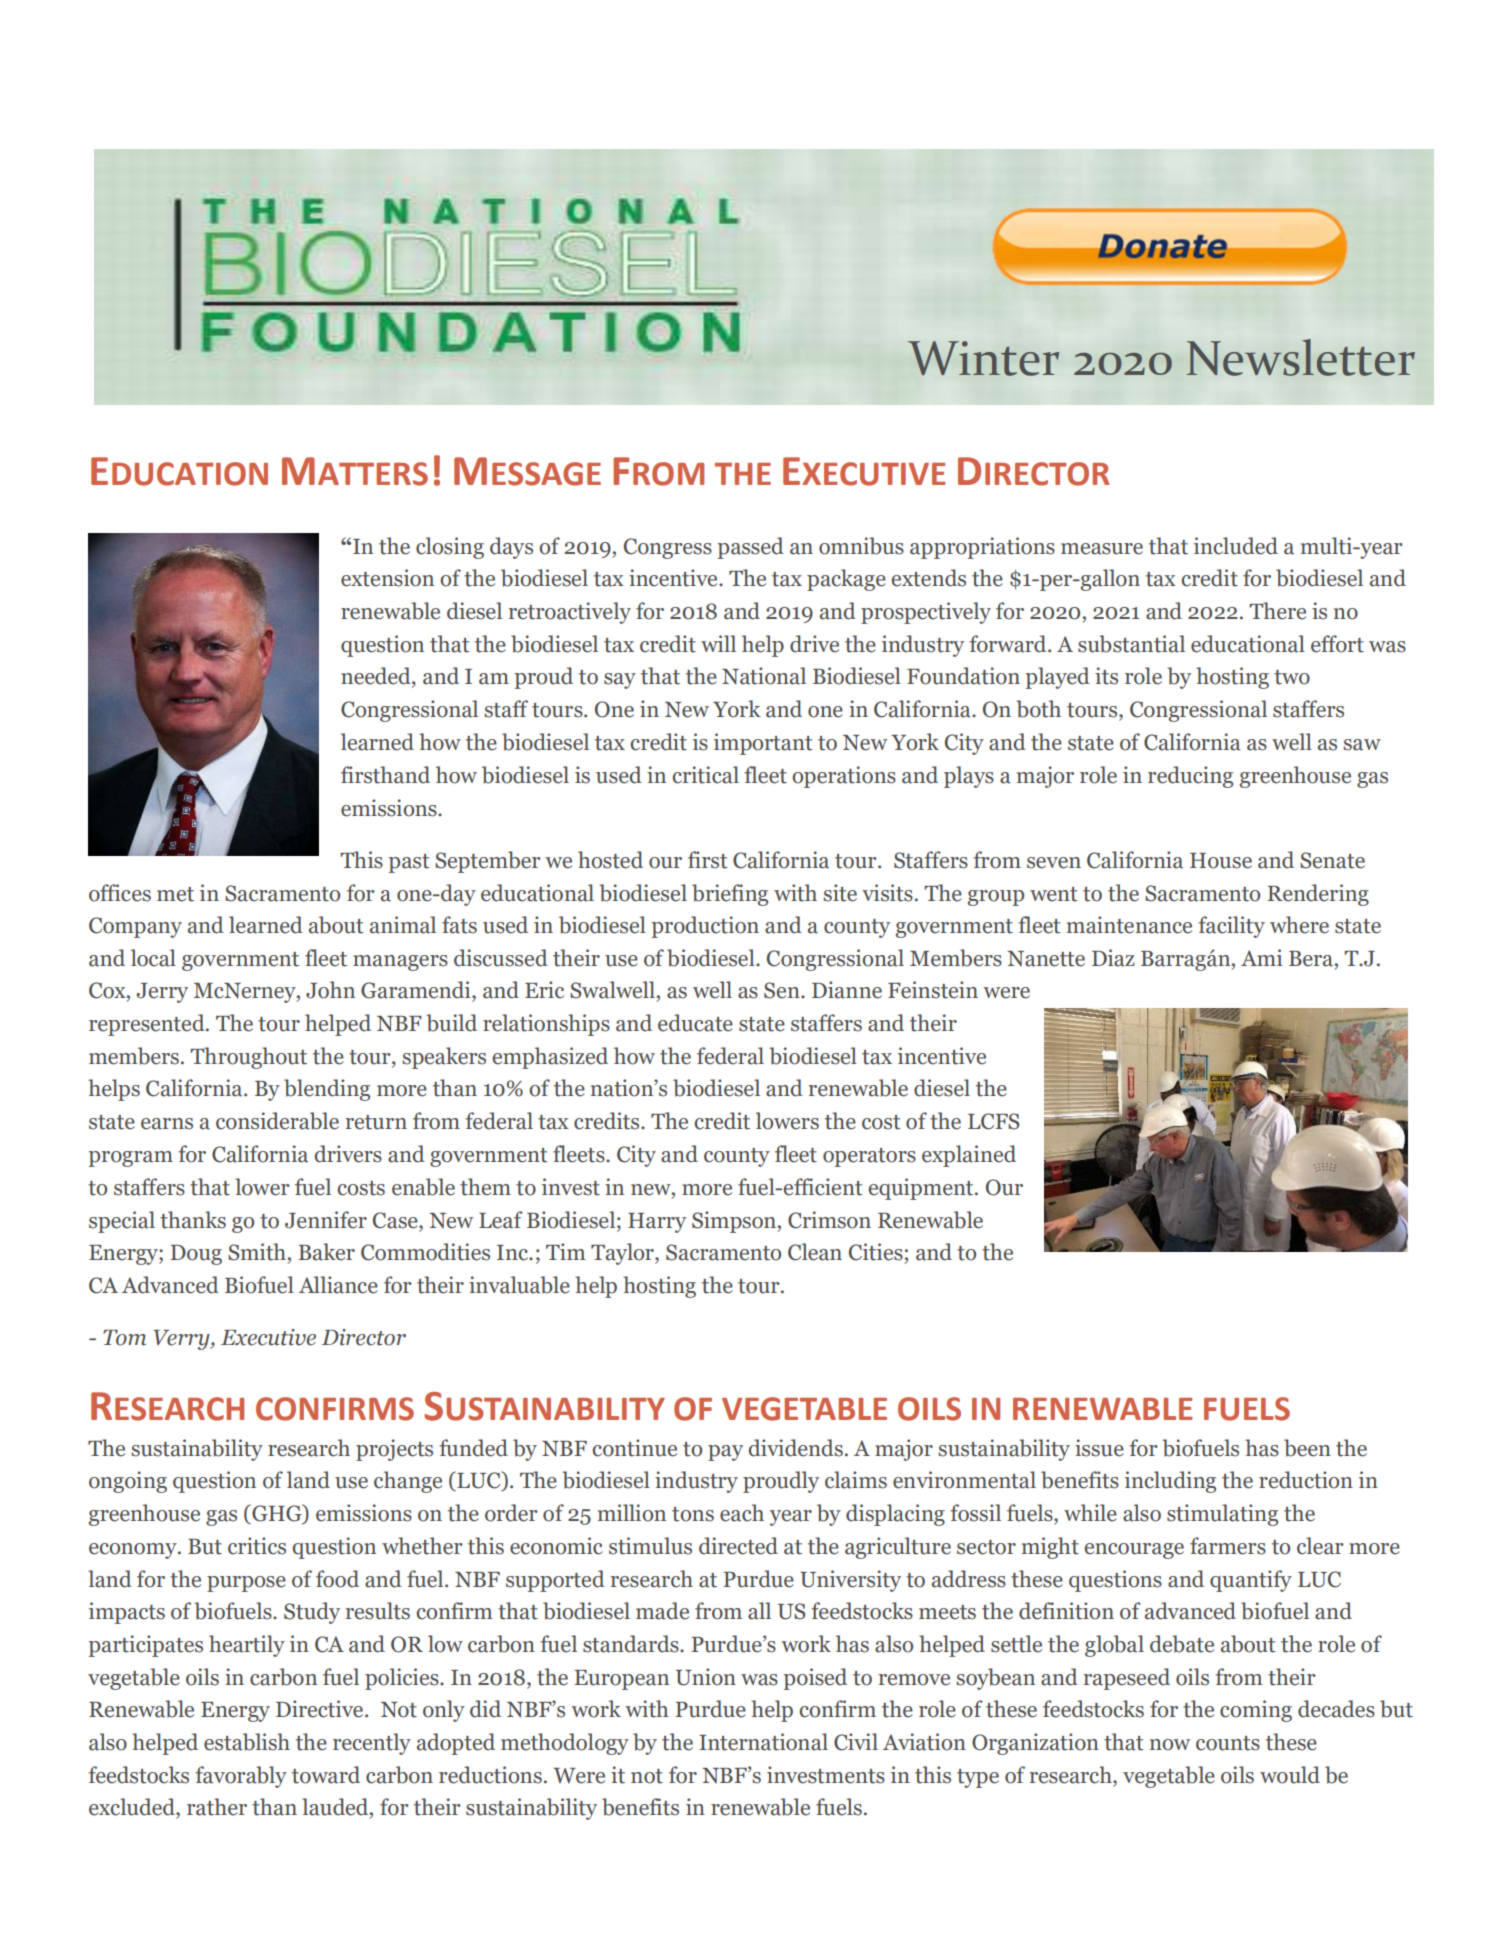 This screenshot has width=1505, height=1948. I want to click on Ami, so click(1261, 957).
